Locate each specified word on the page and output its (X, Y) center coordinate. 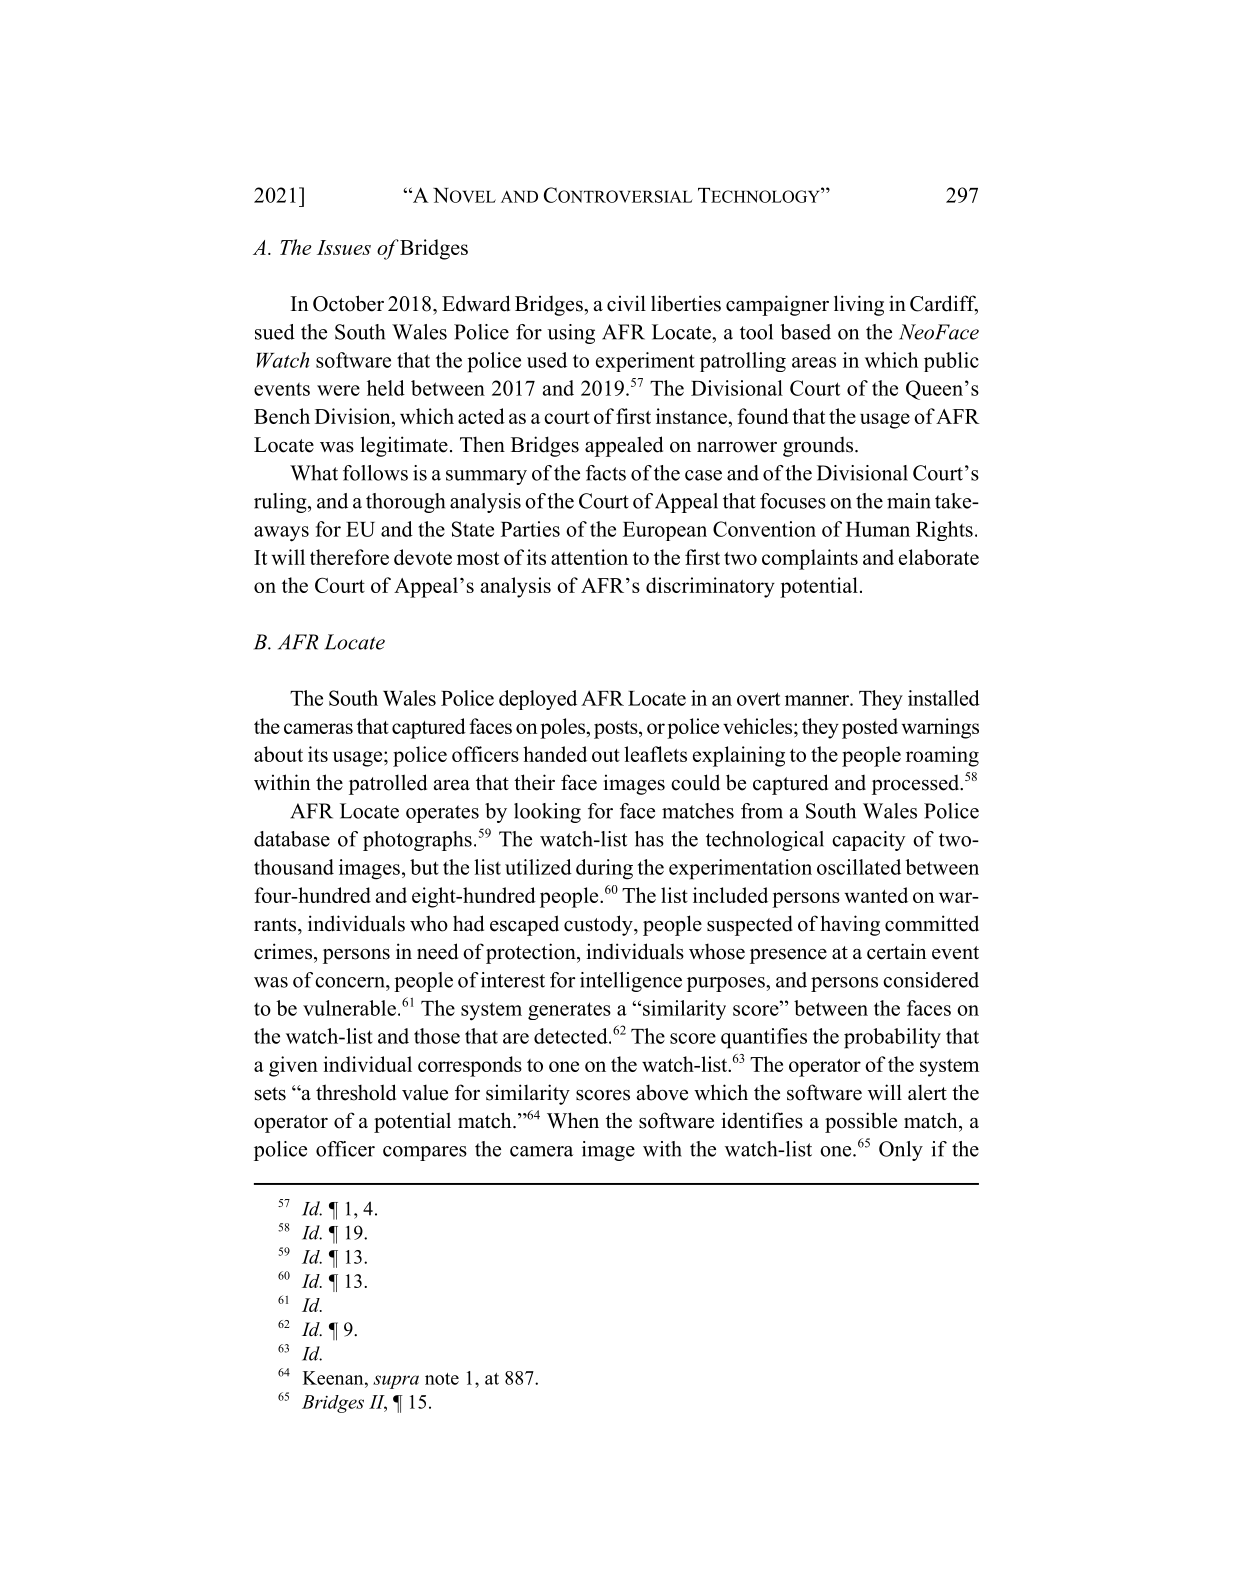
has (649, 839)
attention (589, 557)
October (348, 303)
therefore (349, 557)
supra (396, 1382)
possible (861, 1122)
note (442, 1379)
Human (878, 529)
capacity (869, 841)
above (662, 1093)
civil (626, 303)
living (859, 305)
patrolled (388, 784)
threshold (356, 1092)
